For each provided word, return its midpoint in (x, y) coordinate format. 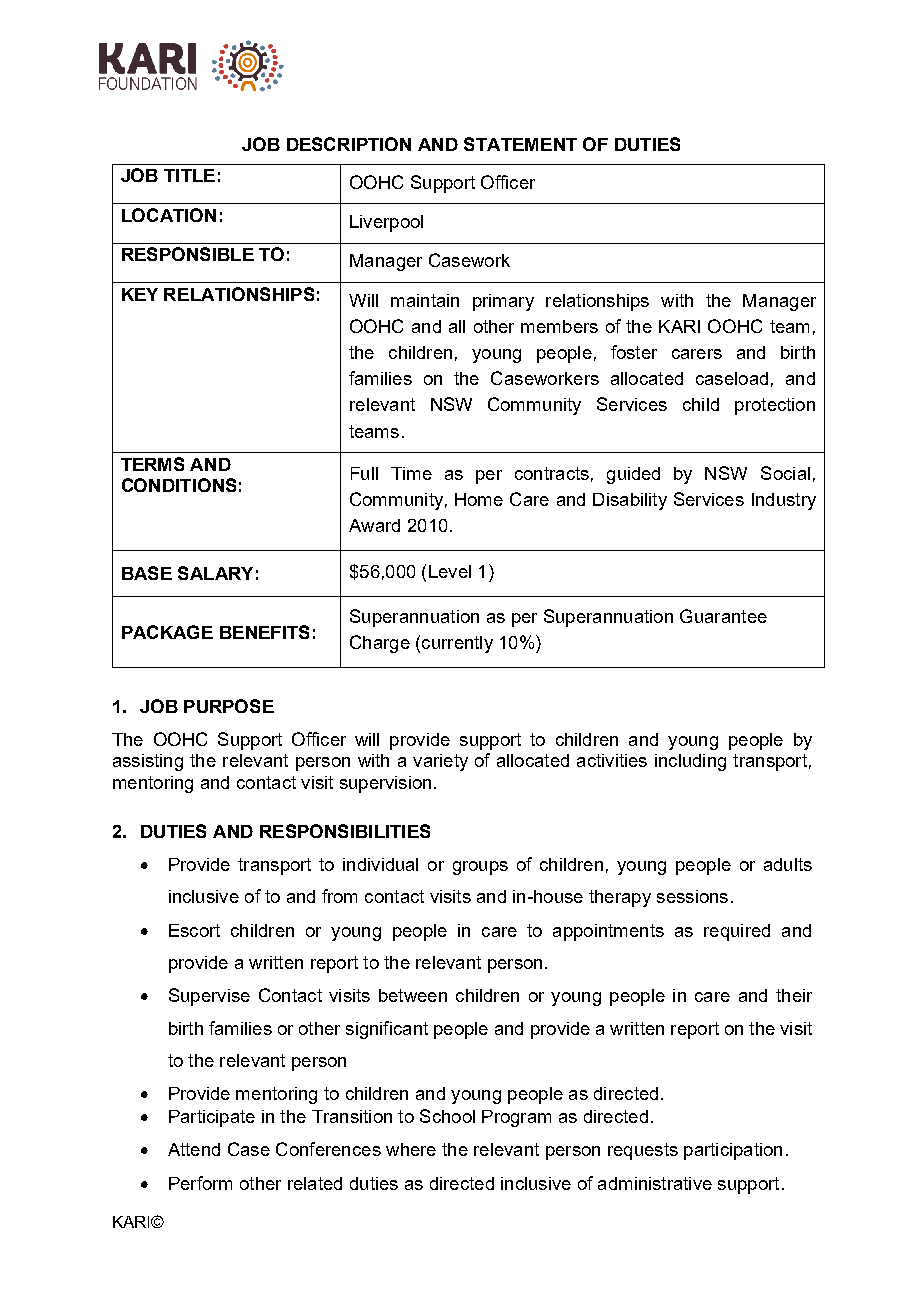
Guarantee (723, 616)
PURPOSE (229, 706)
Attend (194, 1149)
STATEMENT (520, 144)
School (447, 1116)
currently (457, 644)
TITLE (189, 175)
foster (634, 352)
